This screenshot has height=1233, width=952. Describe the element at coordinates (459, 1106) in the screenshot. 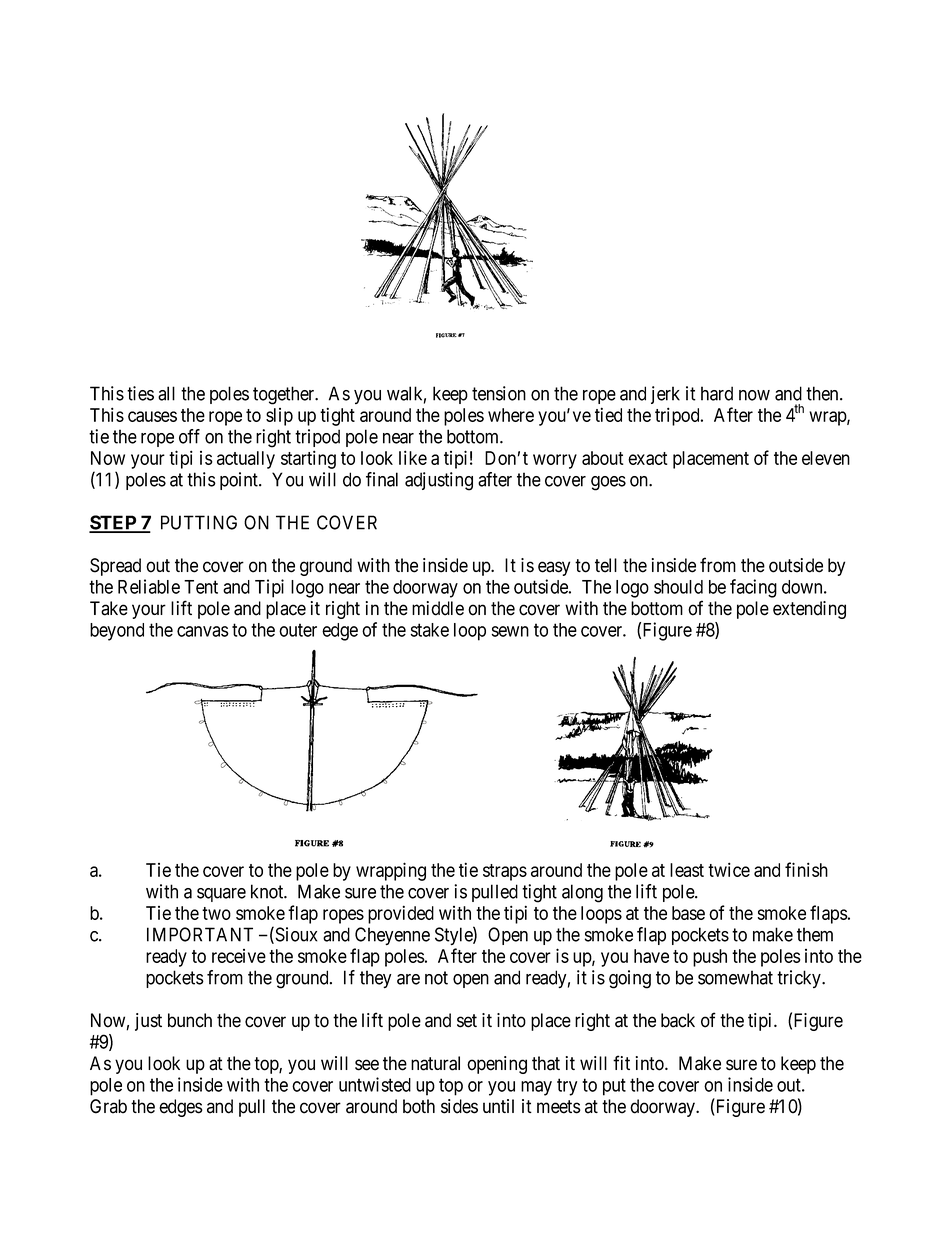

I see `sides` at that location.
